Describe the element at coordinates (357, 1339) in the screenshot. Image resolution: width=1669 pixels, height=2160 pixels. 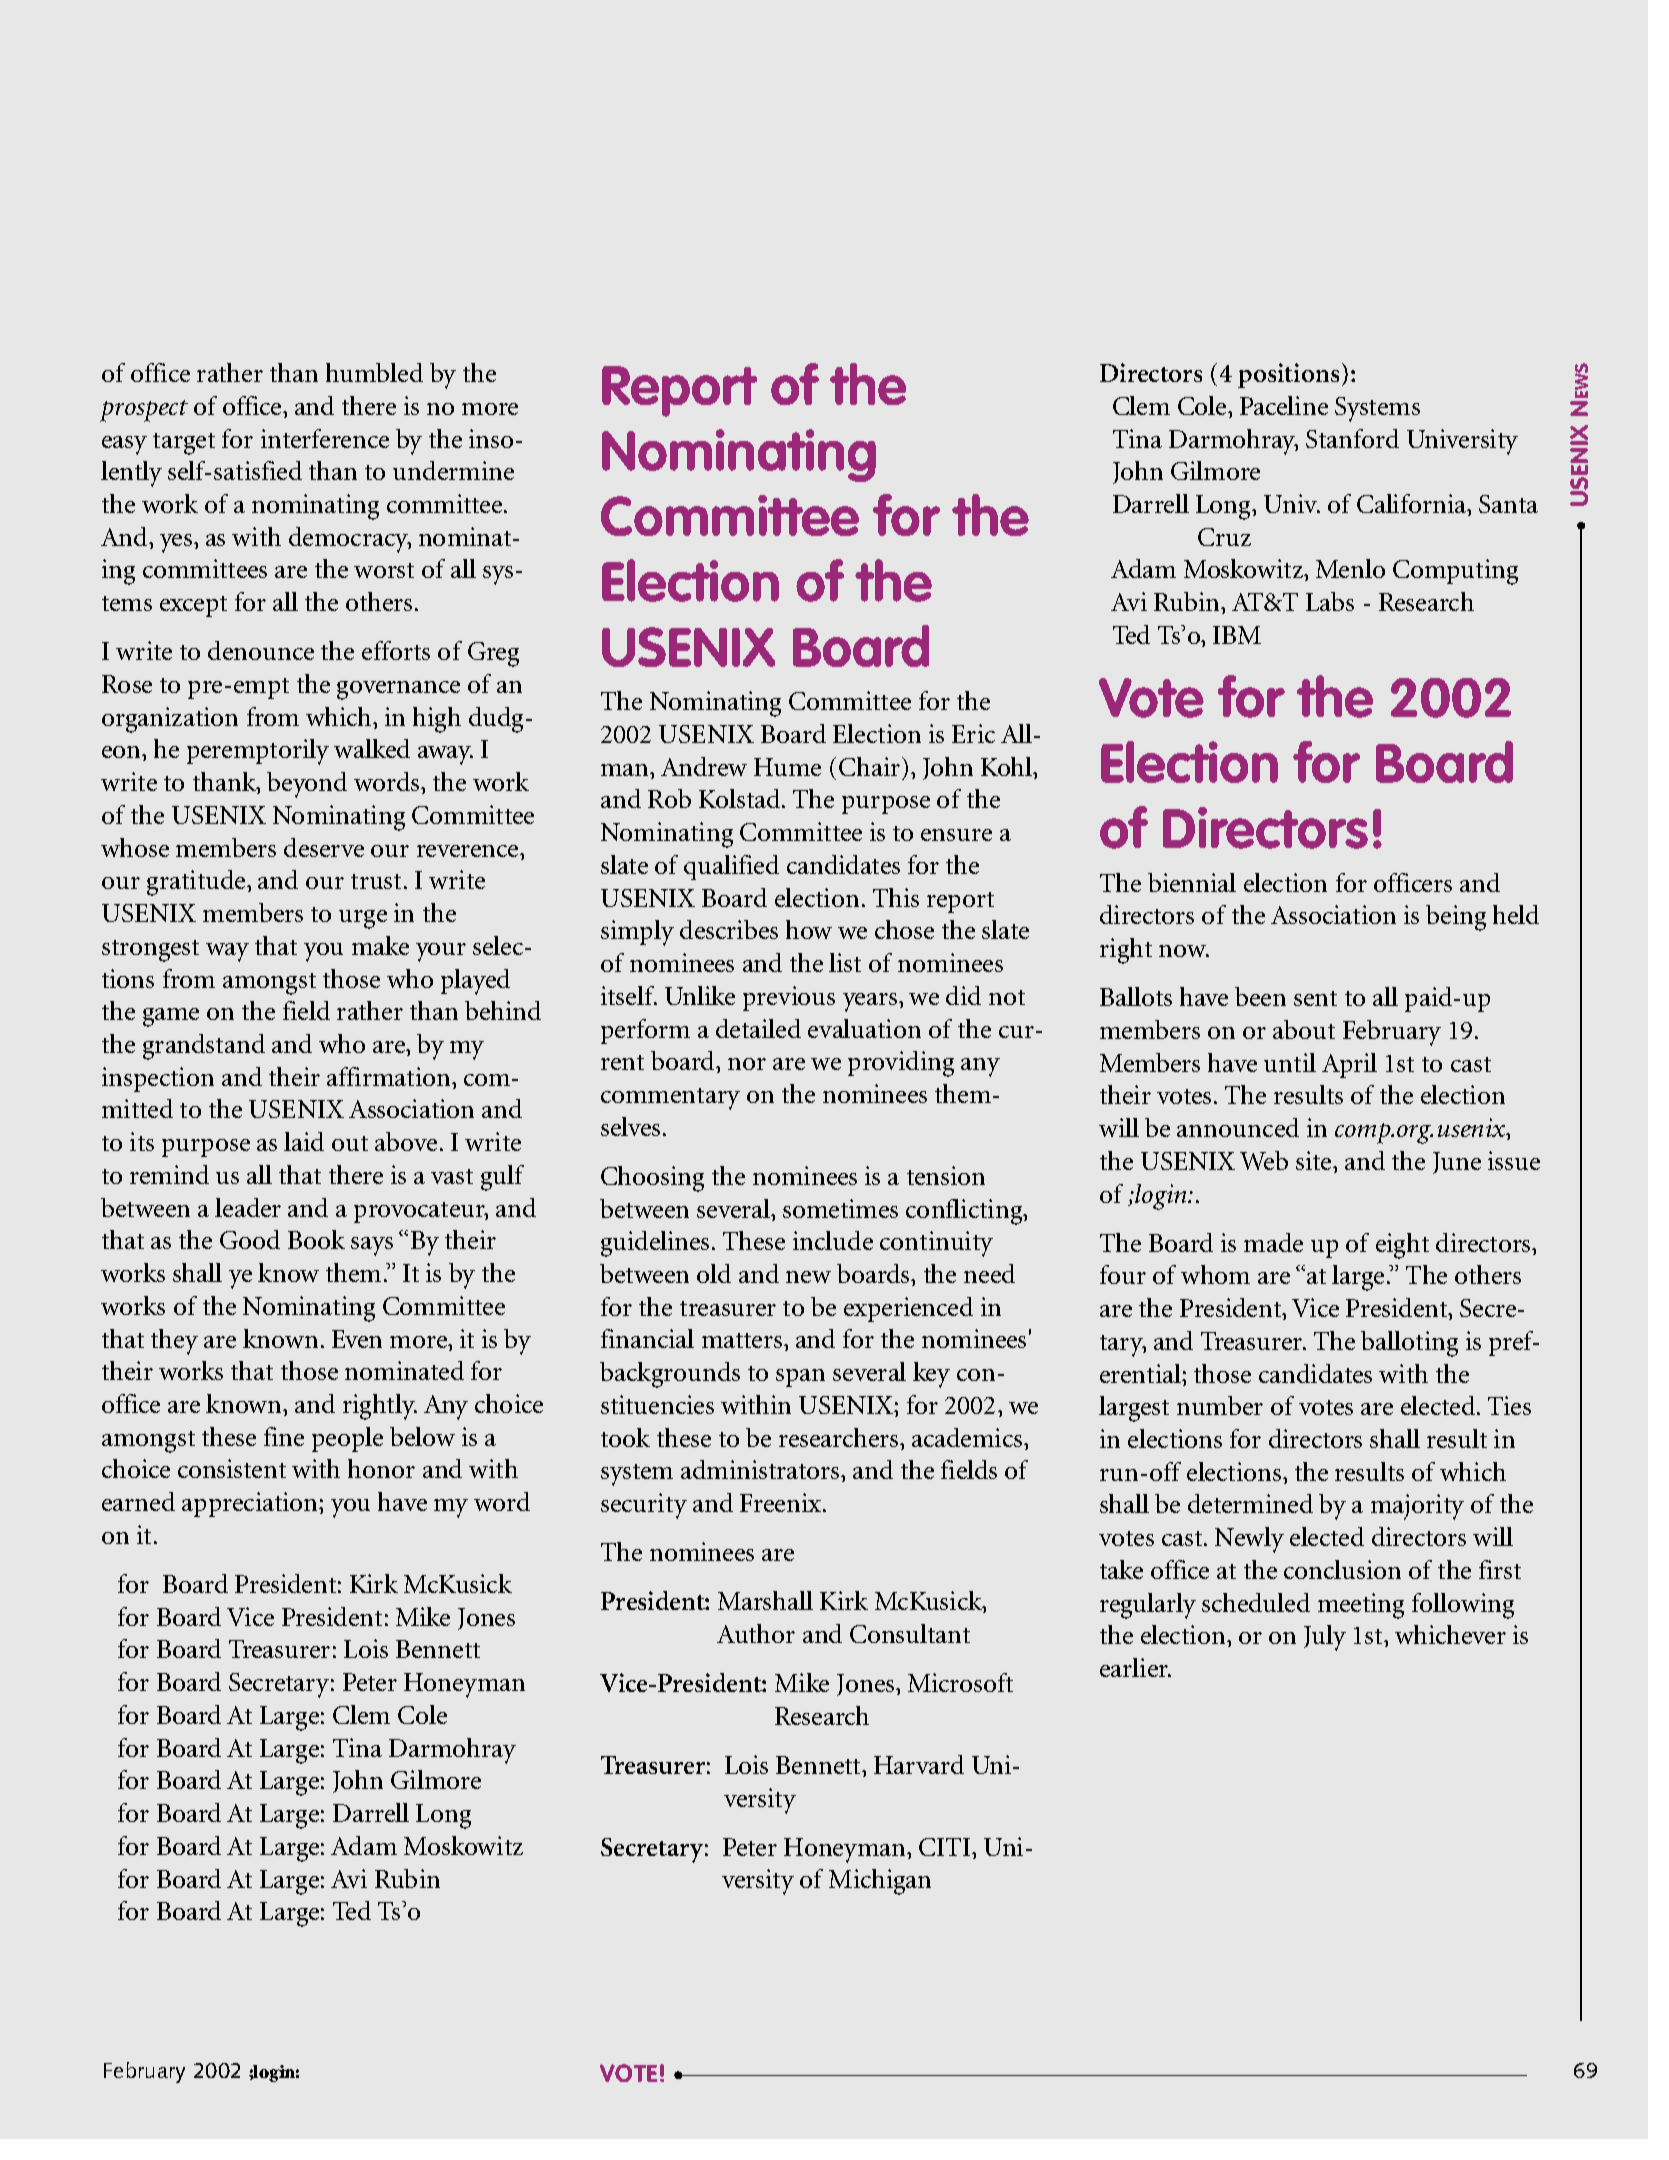
I see `Even` at that location.
